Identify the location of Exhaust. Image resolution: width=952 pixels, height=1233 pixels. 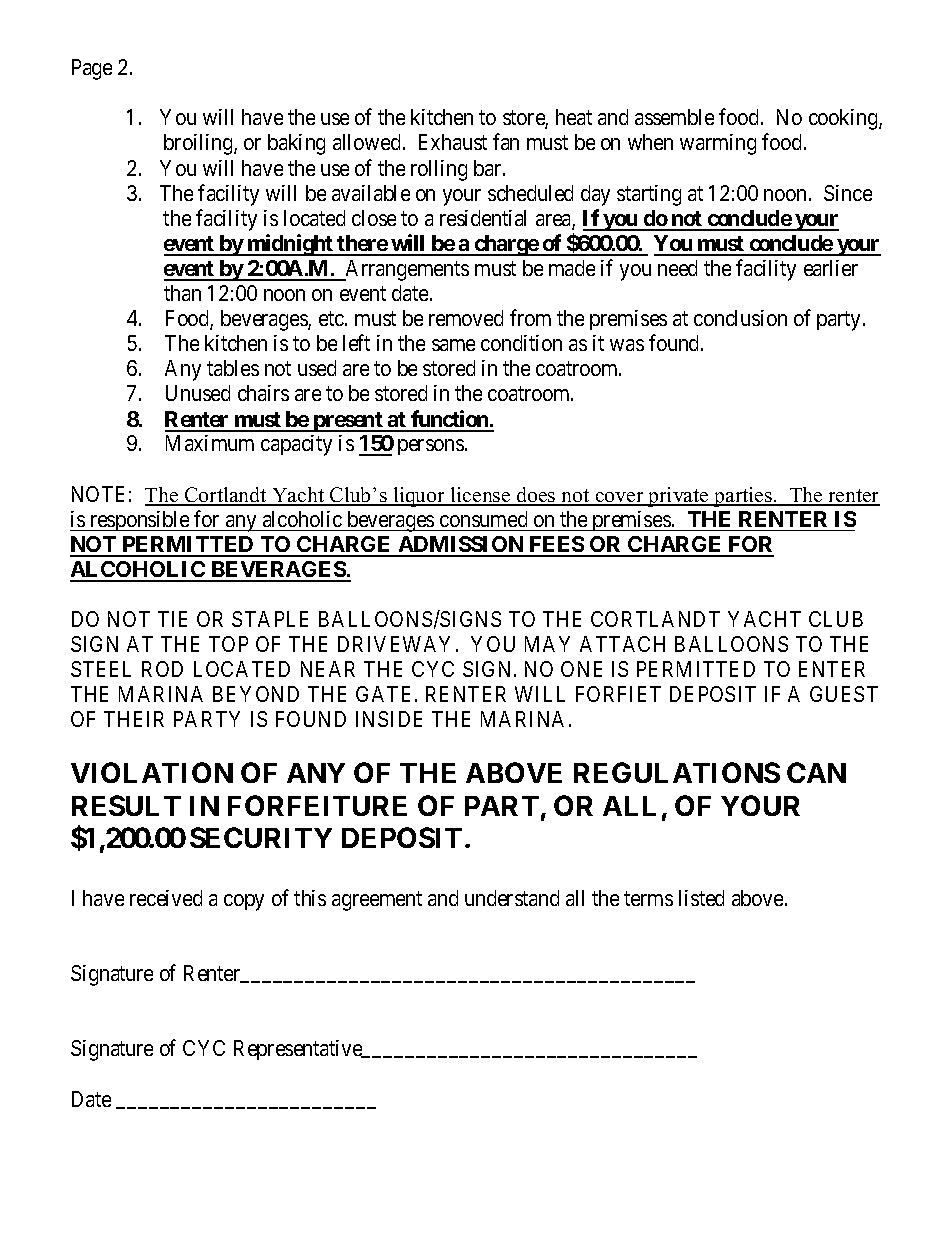
(453, 142).
